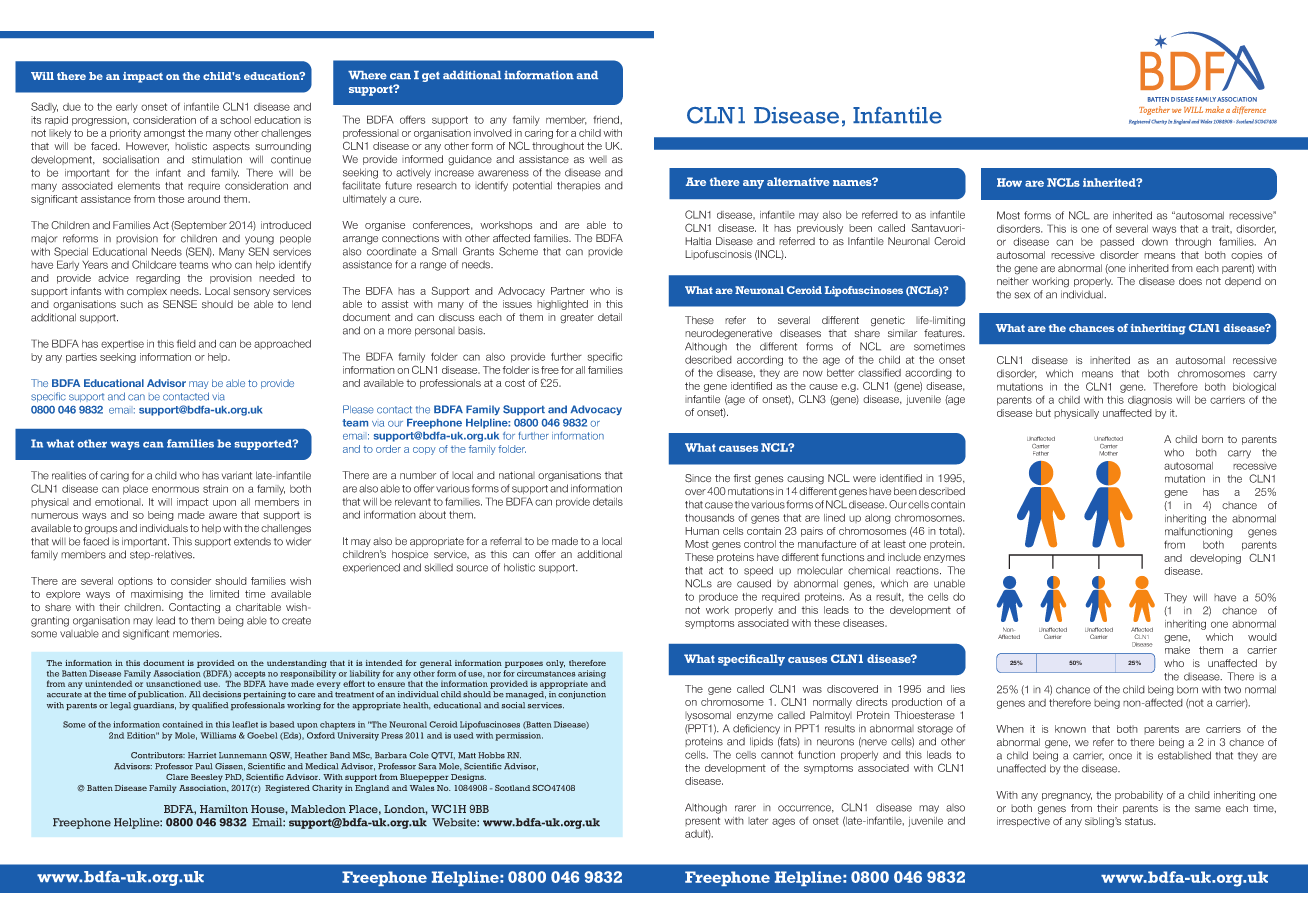 This screenshot has height=924, width=1308. I want to click on Hamilton, so click(224, 809).
